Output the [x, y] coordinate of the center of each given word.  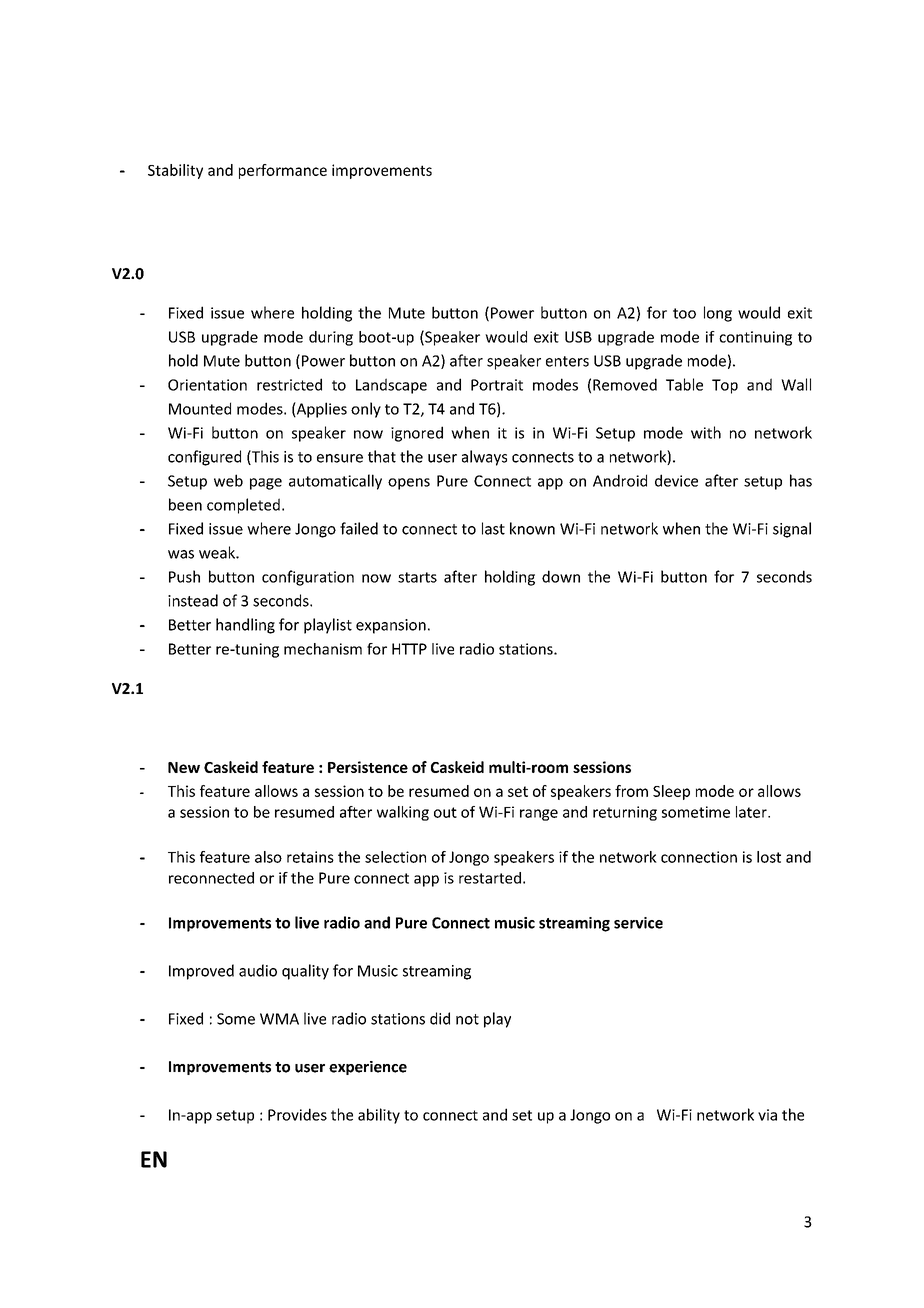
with [706, 432]
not [467, 1019]
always [484, 458]
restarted [490, 878]
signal [792, 530]
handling [245, 626]
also [268, 857]
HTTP [409, 649]
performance [283, 171]
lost [769, 857]
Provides [297, 1114]
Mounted [200, 408]
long [718, 314]
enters [567, 361]
